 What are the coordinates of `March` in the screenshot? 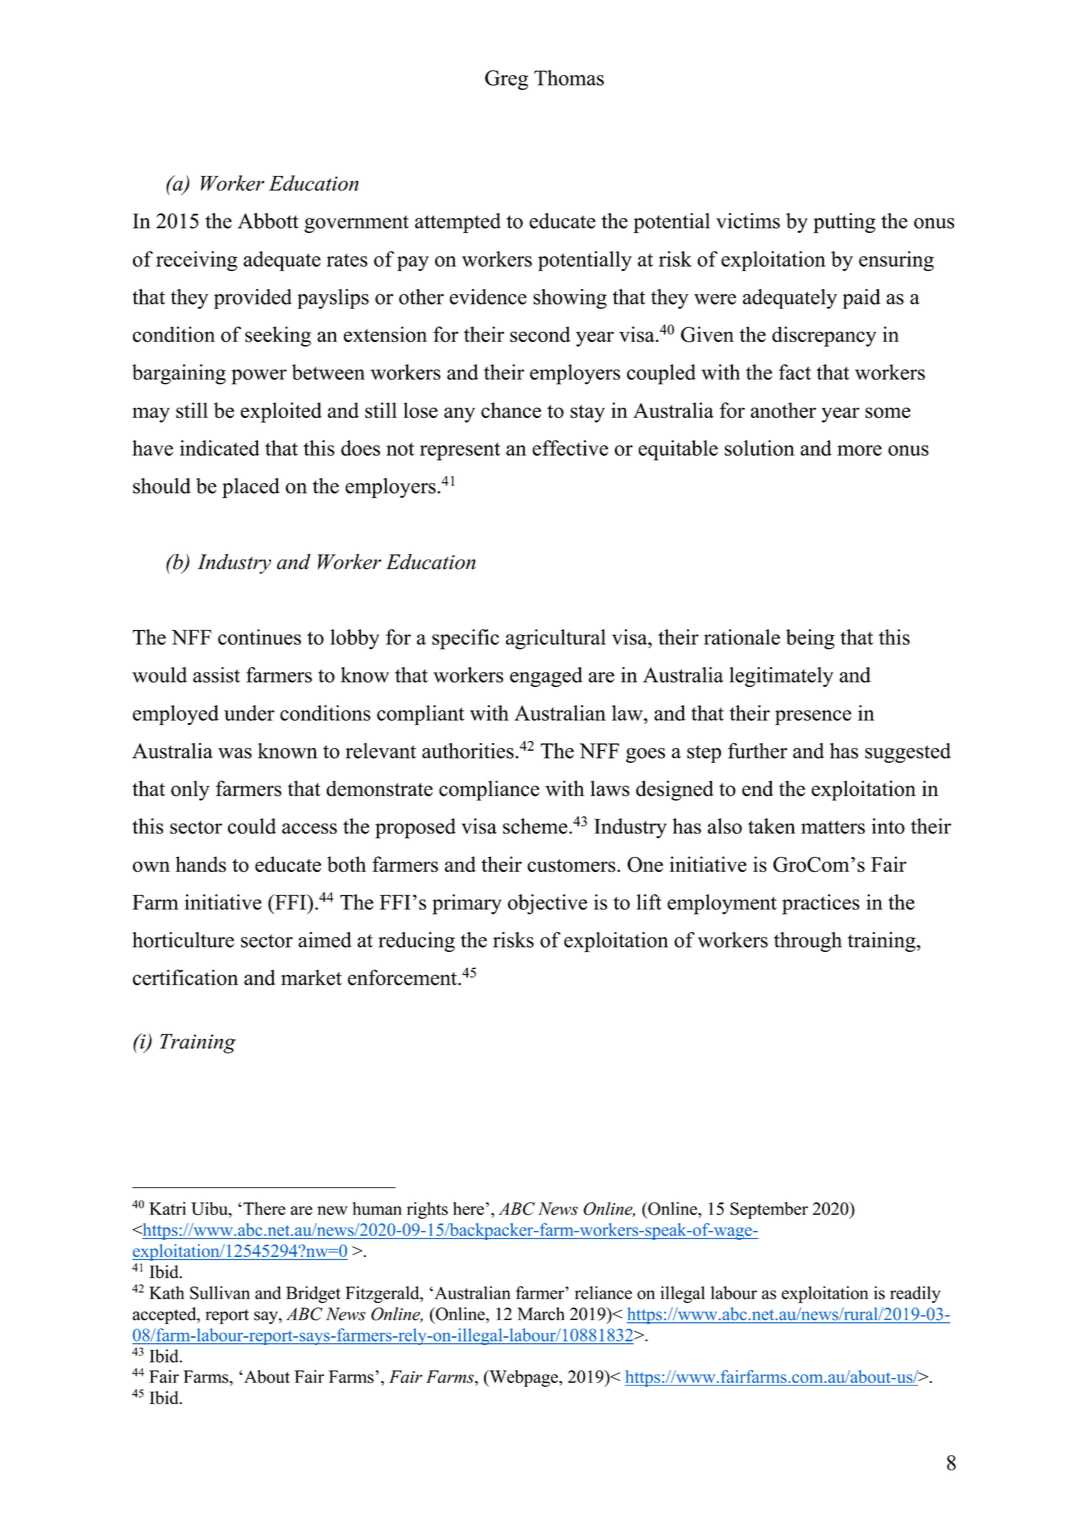 It's located at (541, 1314).
